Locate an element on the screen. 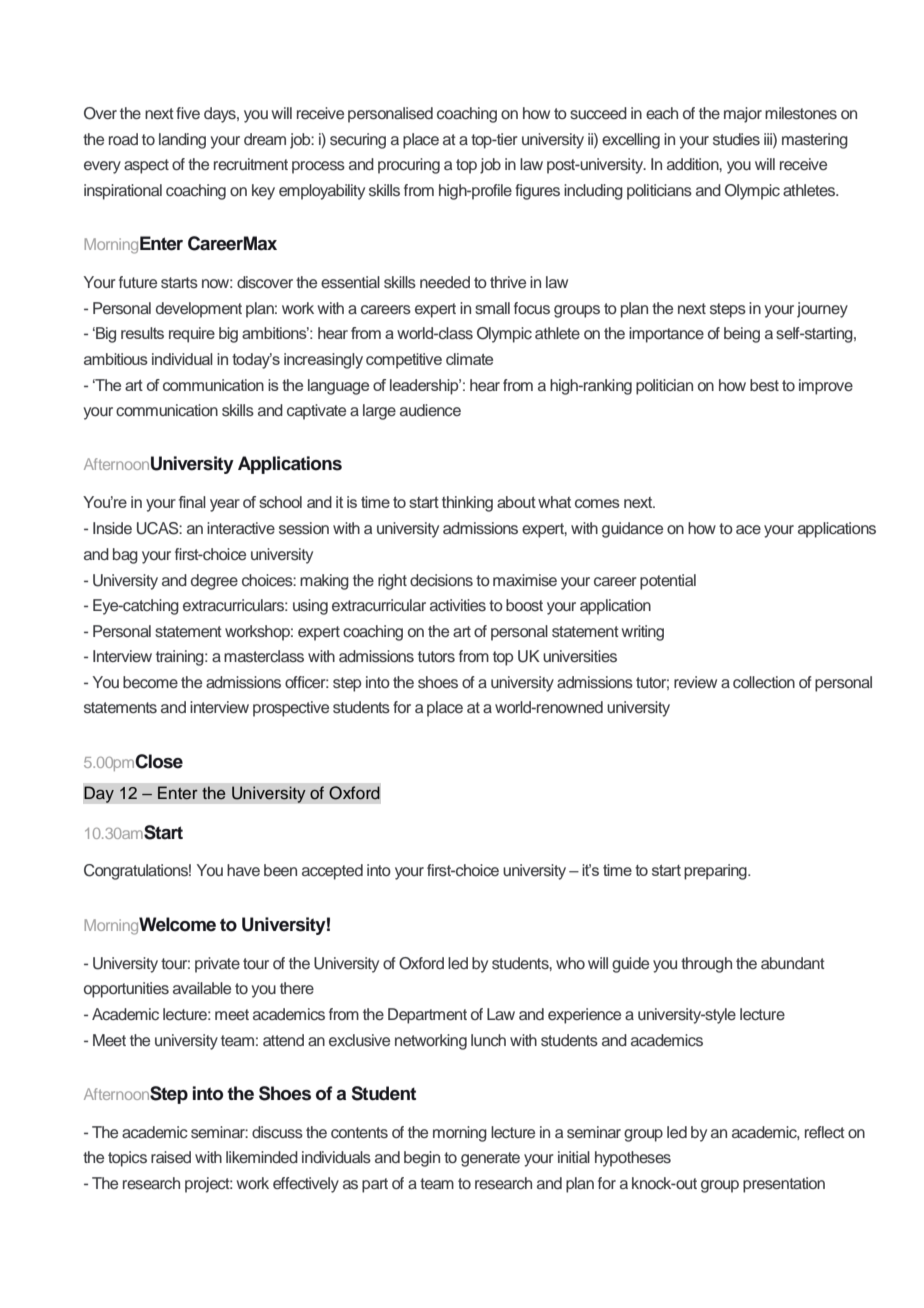 This screenshot has width=924, height=1308. studies is located at coordinates (736, 139).
